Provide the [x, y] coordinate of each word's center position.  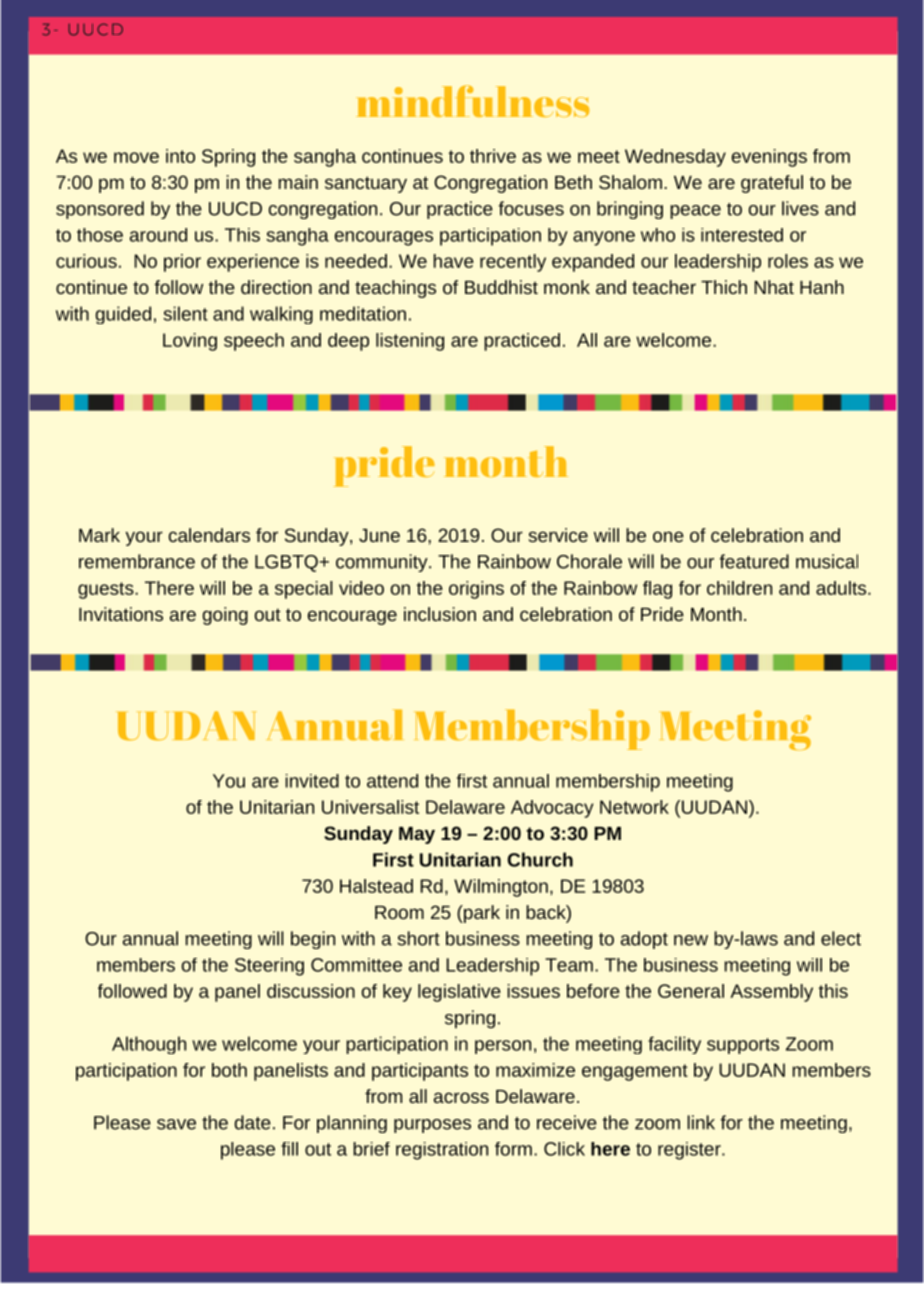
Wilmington [501, 888]
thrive [493, 156]
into [180, 156]
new [691, 940]
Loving [190, 342]
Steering [269, 967]
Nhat [774, 287]
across [461, 1097]
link [701, 1122]
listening [410, 342]
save [176, 1124]
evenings [769, 158]
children [739, 588]
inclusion [440, 614]
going [225, 616]
